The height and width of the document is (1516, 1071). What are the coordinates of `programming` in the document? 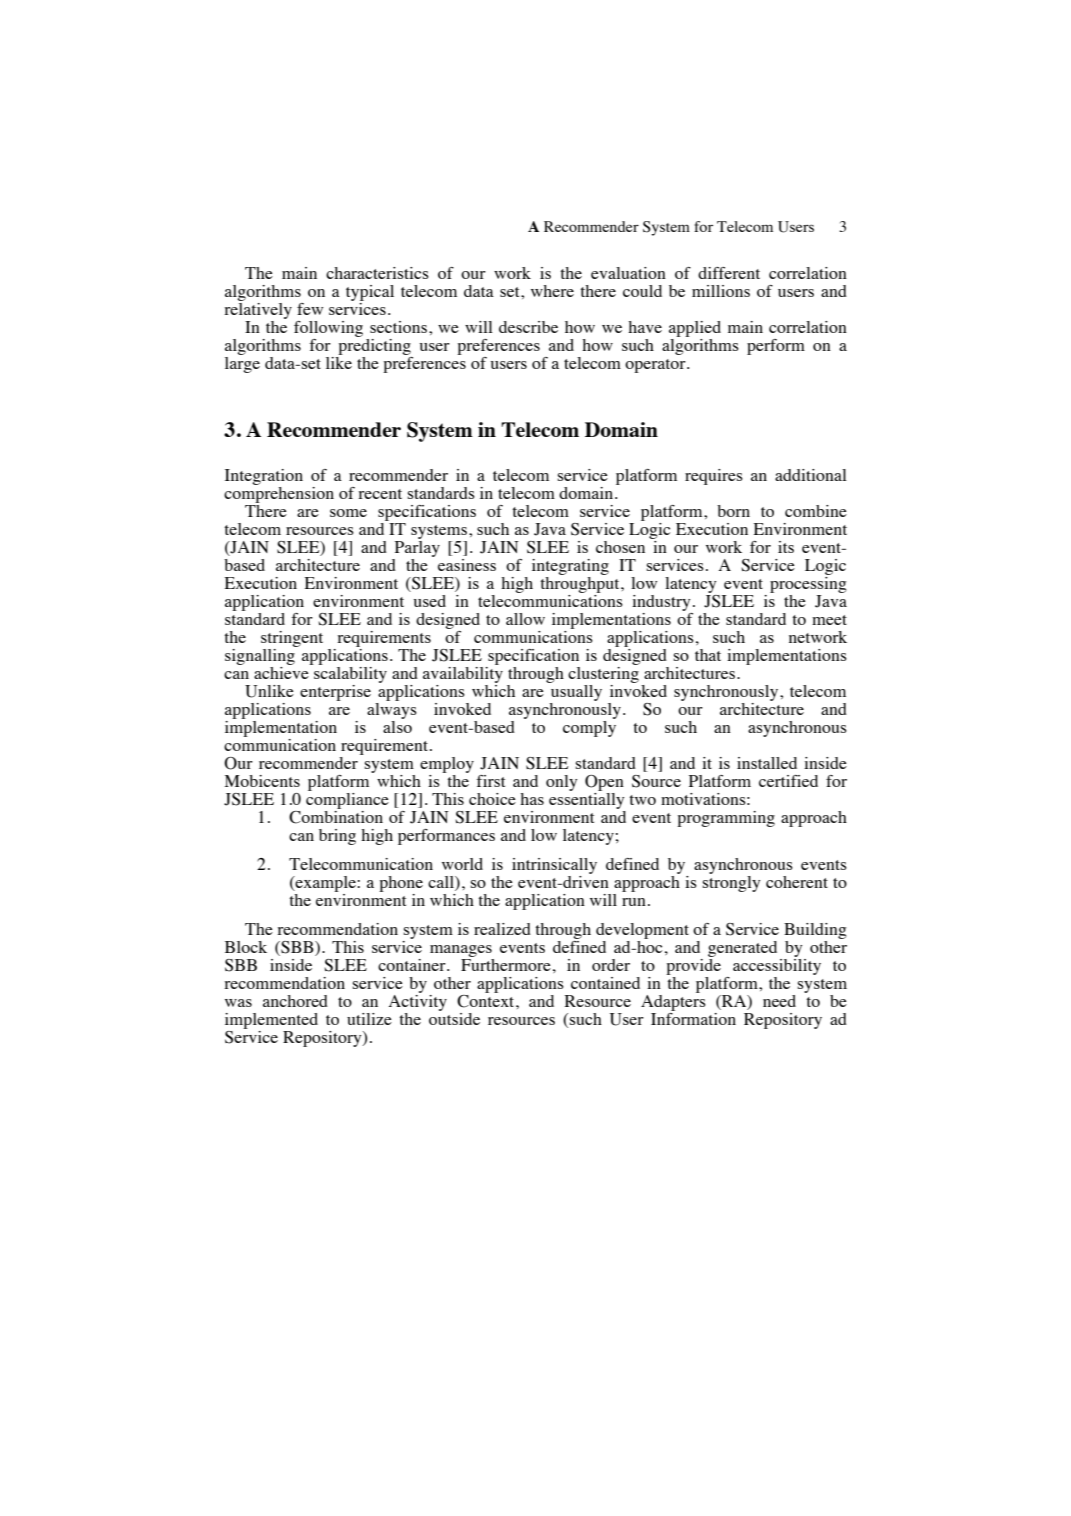 It's located at (726, 819).
